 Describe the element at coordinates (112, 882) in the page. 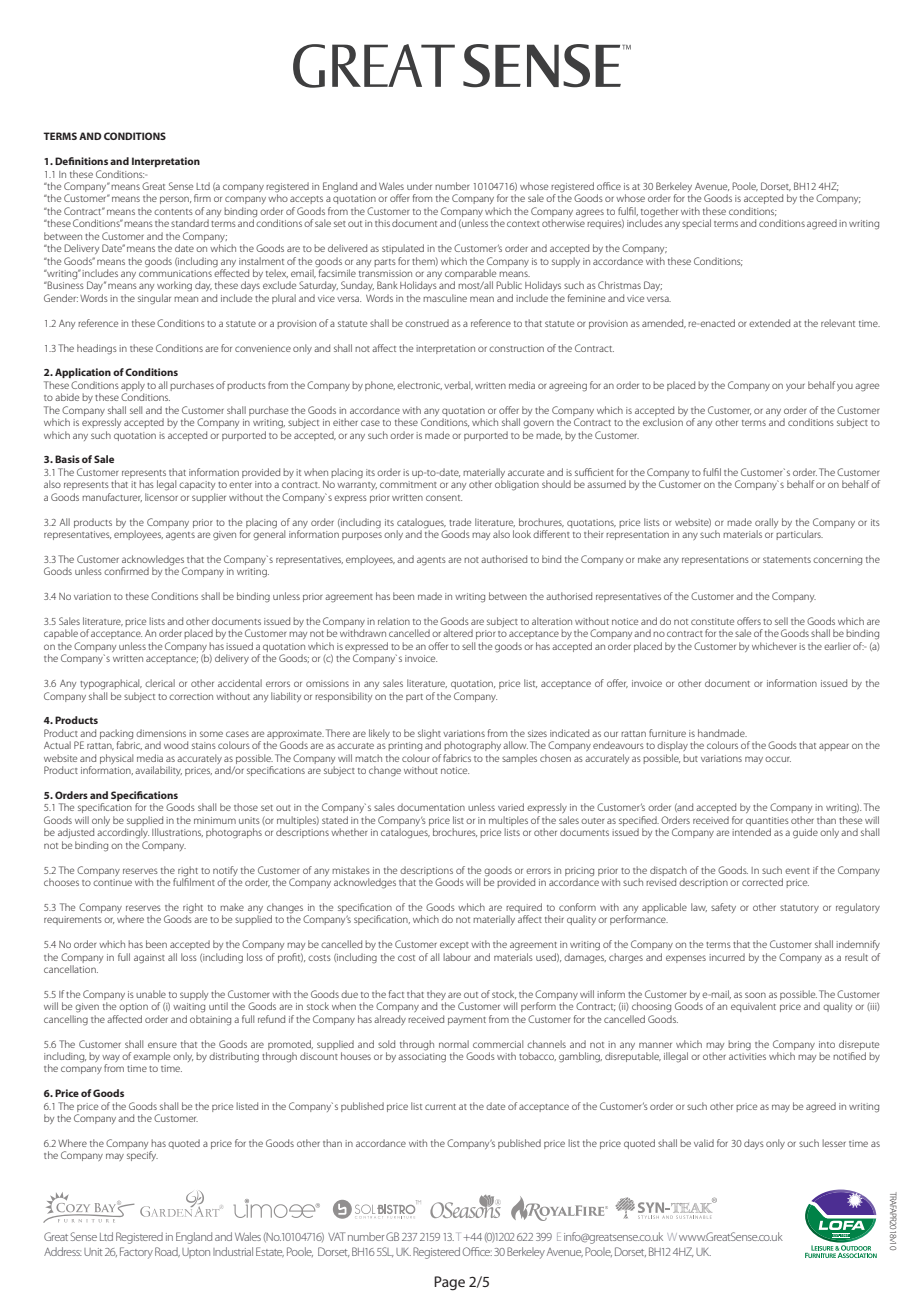

I see `continue` at that location.
